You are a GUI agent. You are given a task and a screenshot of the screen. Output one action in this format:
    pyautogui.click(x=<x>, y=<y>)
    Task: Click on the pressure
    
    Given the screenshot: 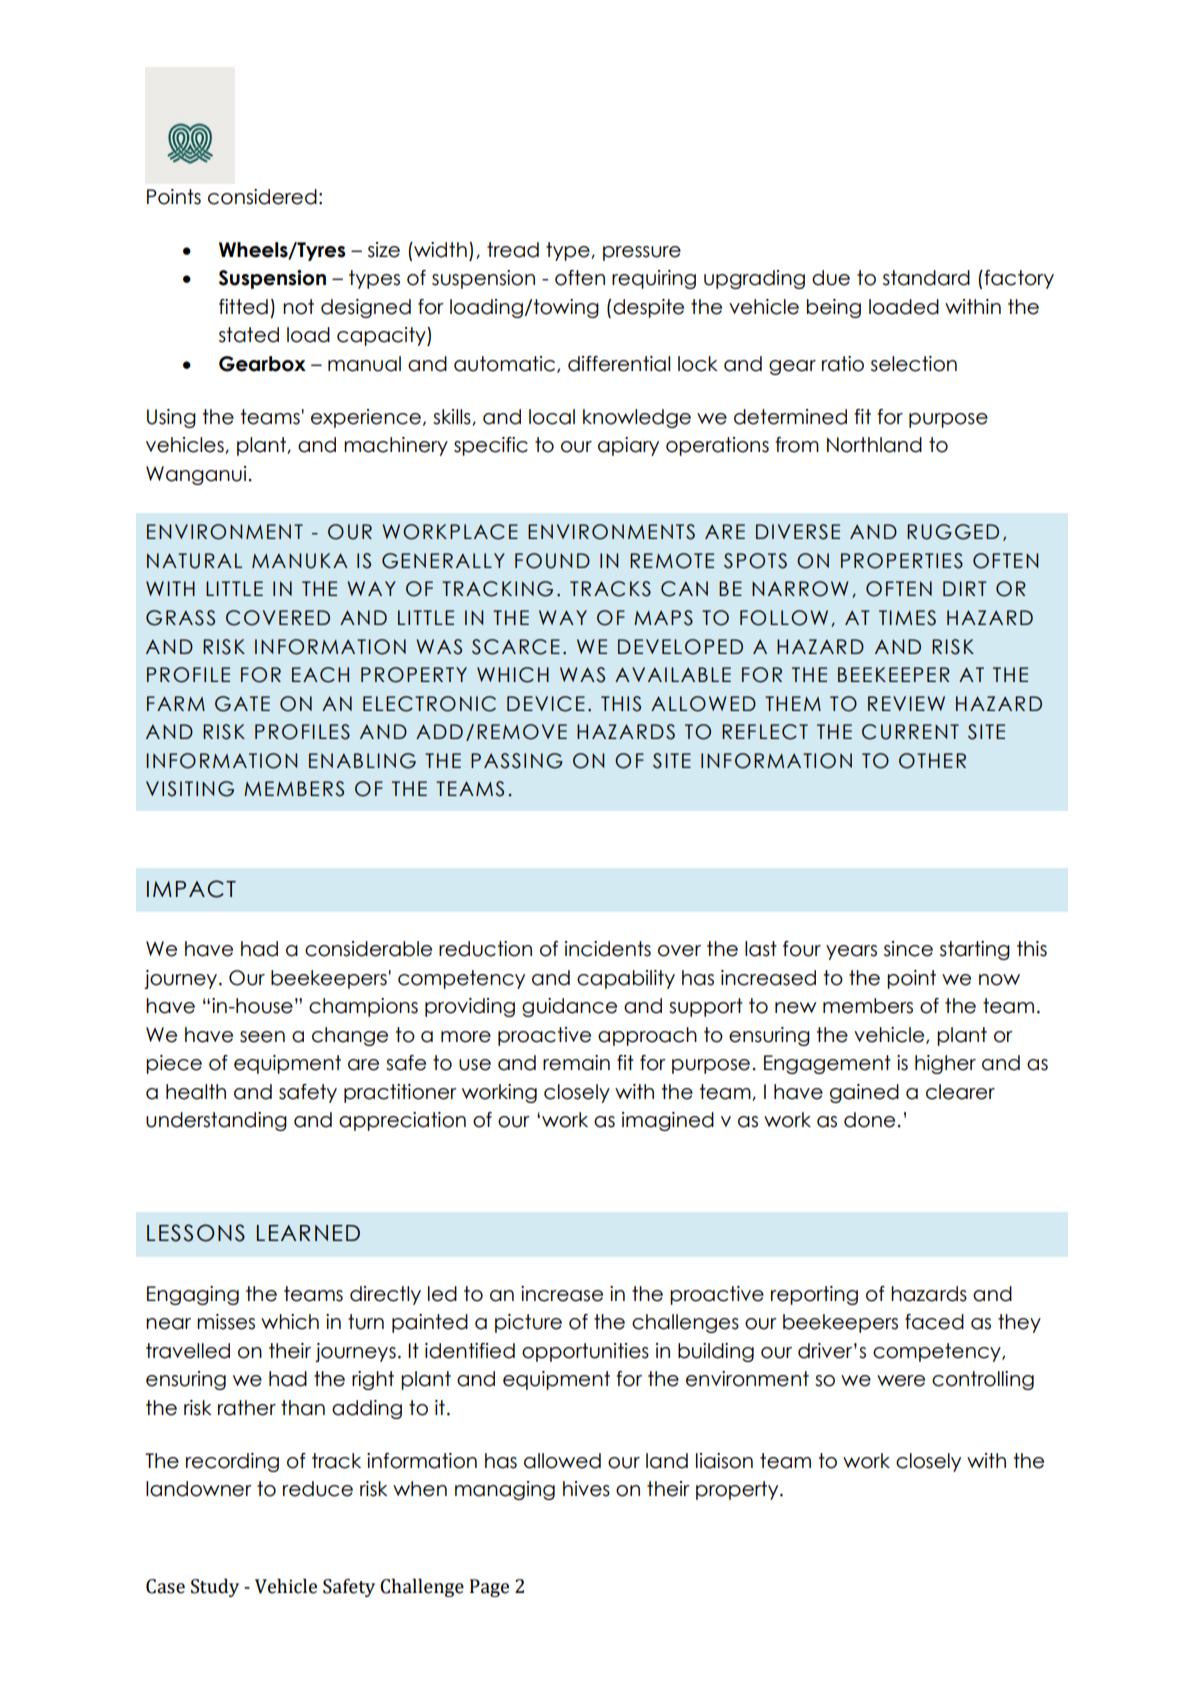 What is the action you would take?
    pyautogui.click(x=642, y=253)
